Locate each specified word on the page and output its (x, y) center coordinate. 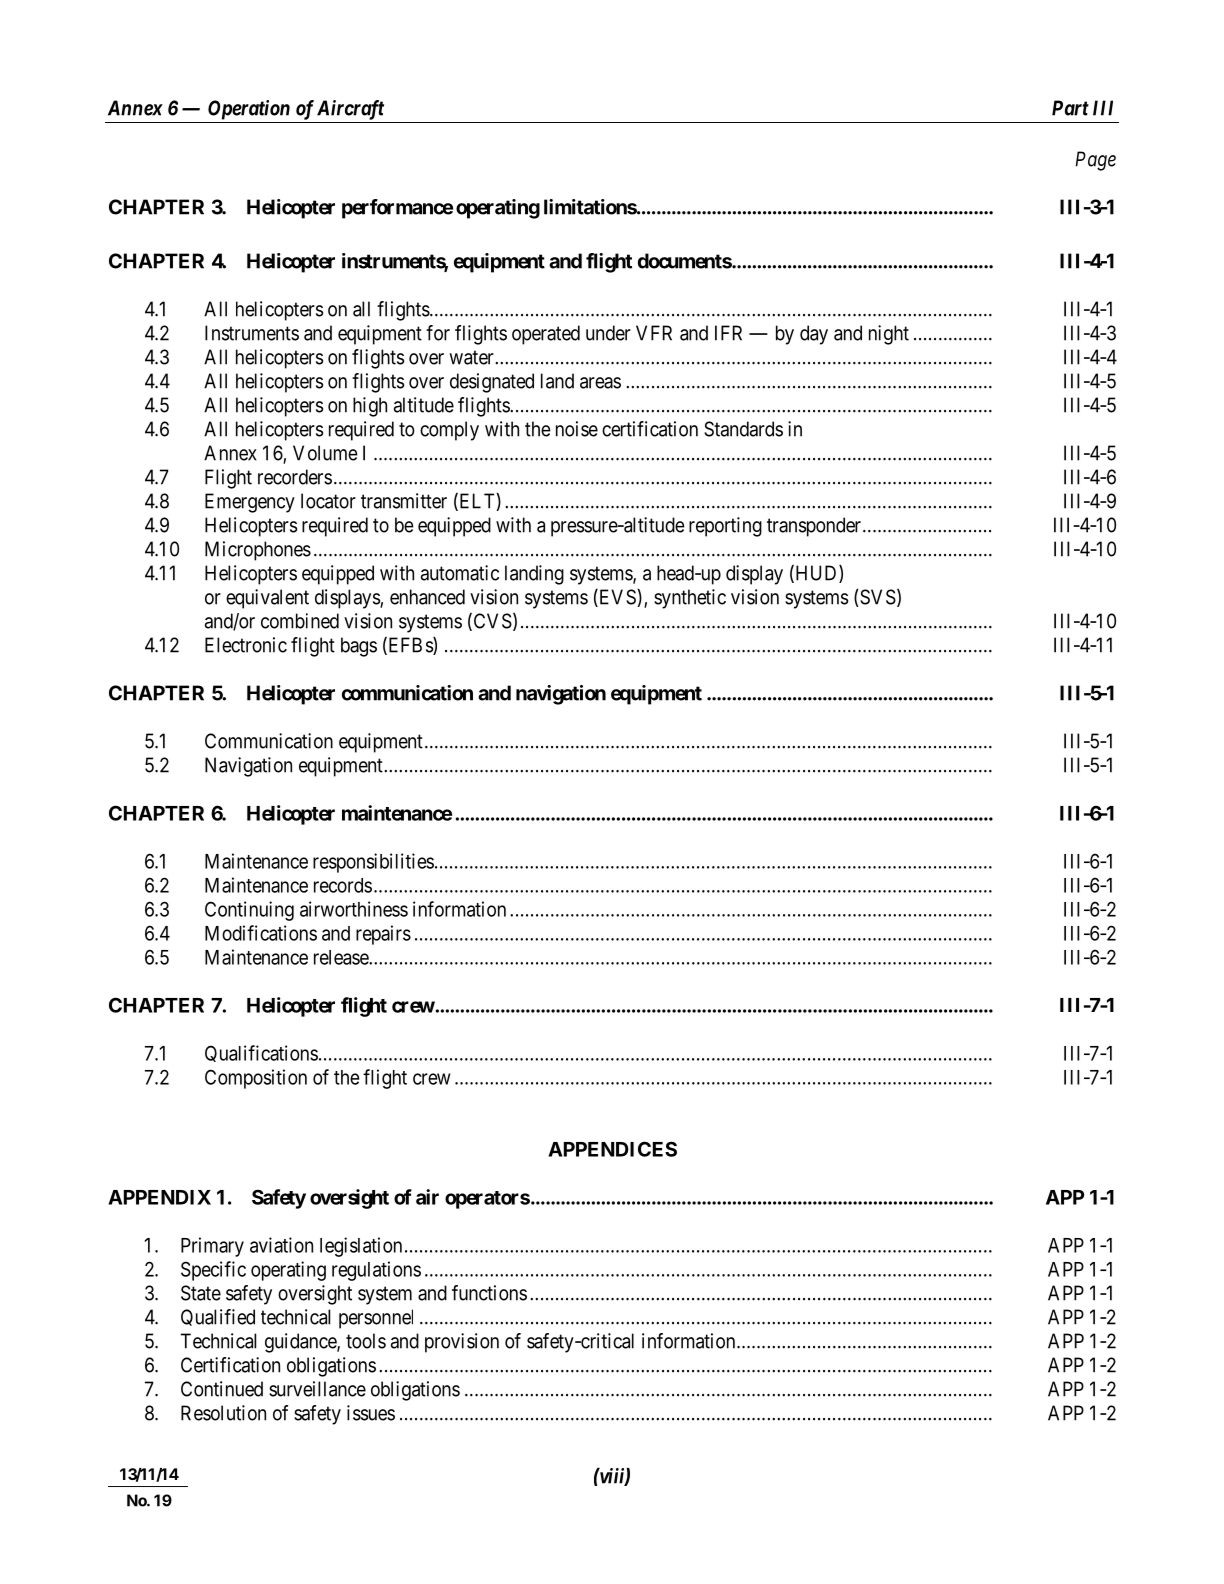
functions (489, 1293)
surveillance (317, 1389)
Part (1070, 108)
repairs (383, 935)
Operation (249, 110)
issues (371, 1413)
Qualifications (261, 1053)
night (889, 335)
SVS (877, 598)
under (608, 333)
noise (577, 429)
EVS (617, 598)
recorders (295, 477)
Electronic (246, 645)
